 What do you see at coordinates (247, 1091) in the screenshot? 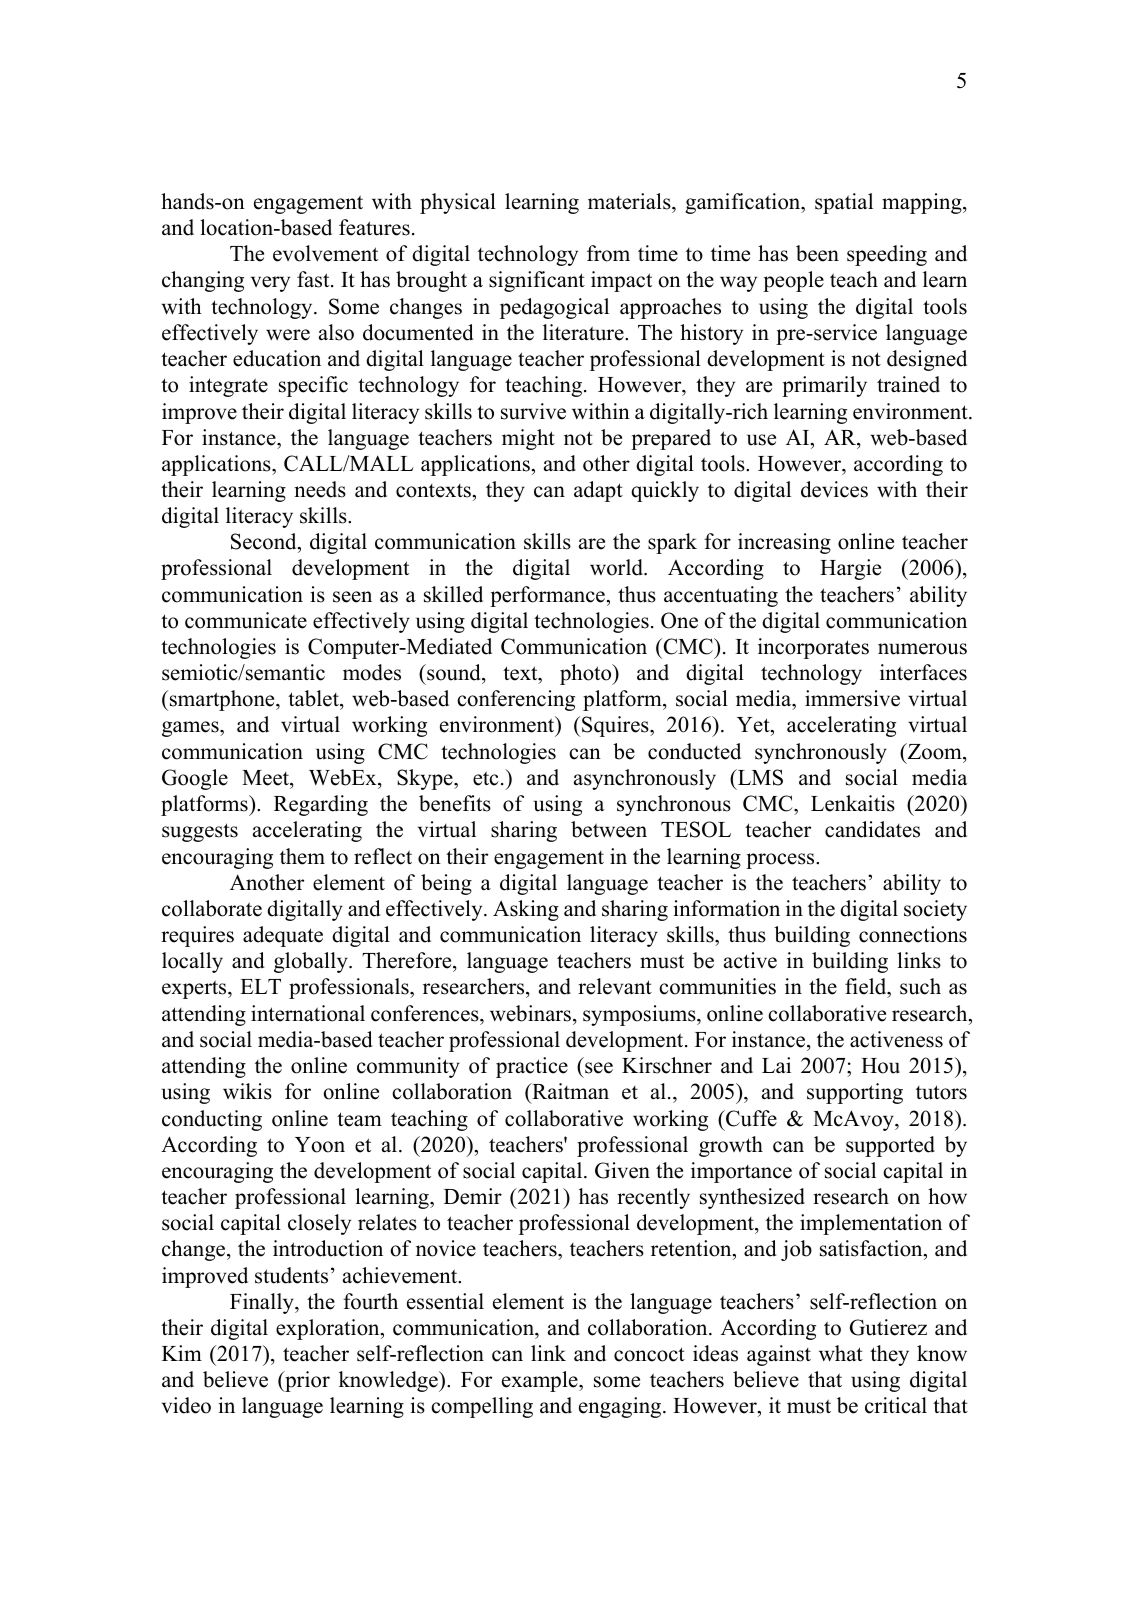
I see `wikis` at bounding box center [247, 1091].
